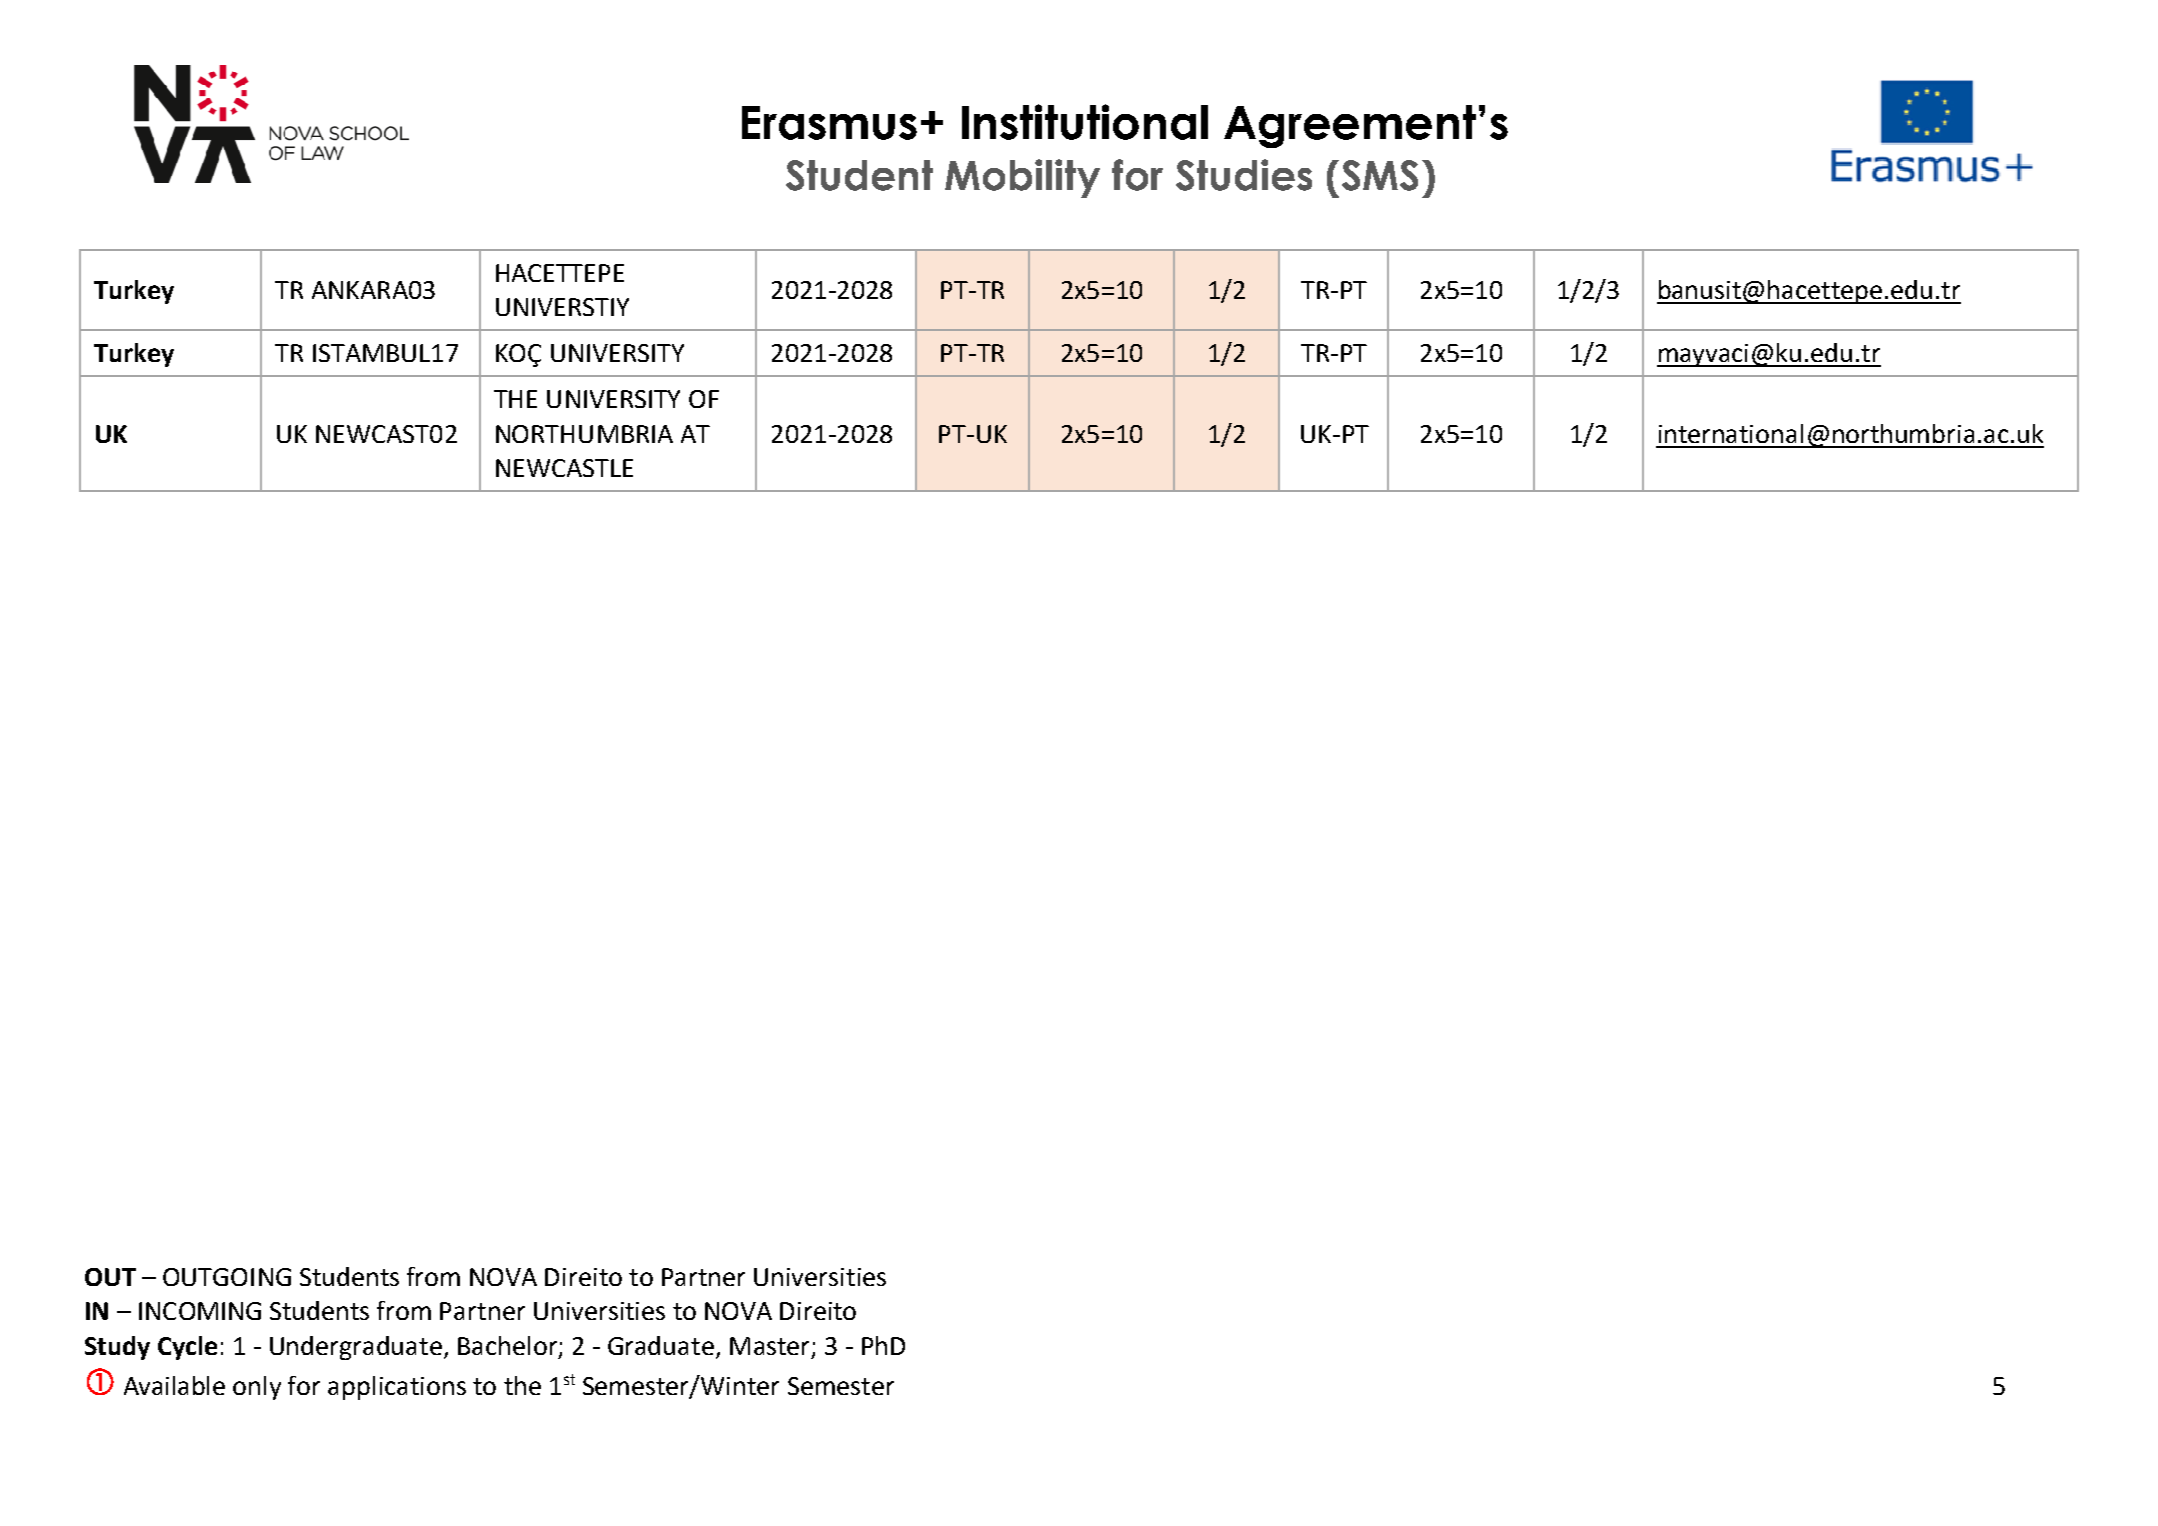 The height and width of the page is (1526, 2158). What do you see at coordinates (1380, 175) in the page?
I see `SMS` at bounding box center [1380, 175].
